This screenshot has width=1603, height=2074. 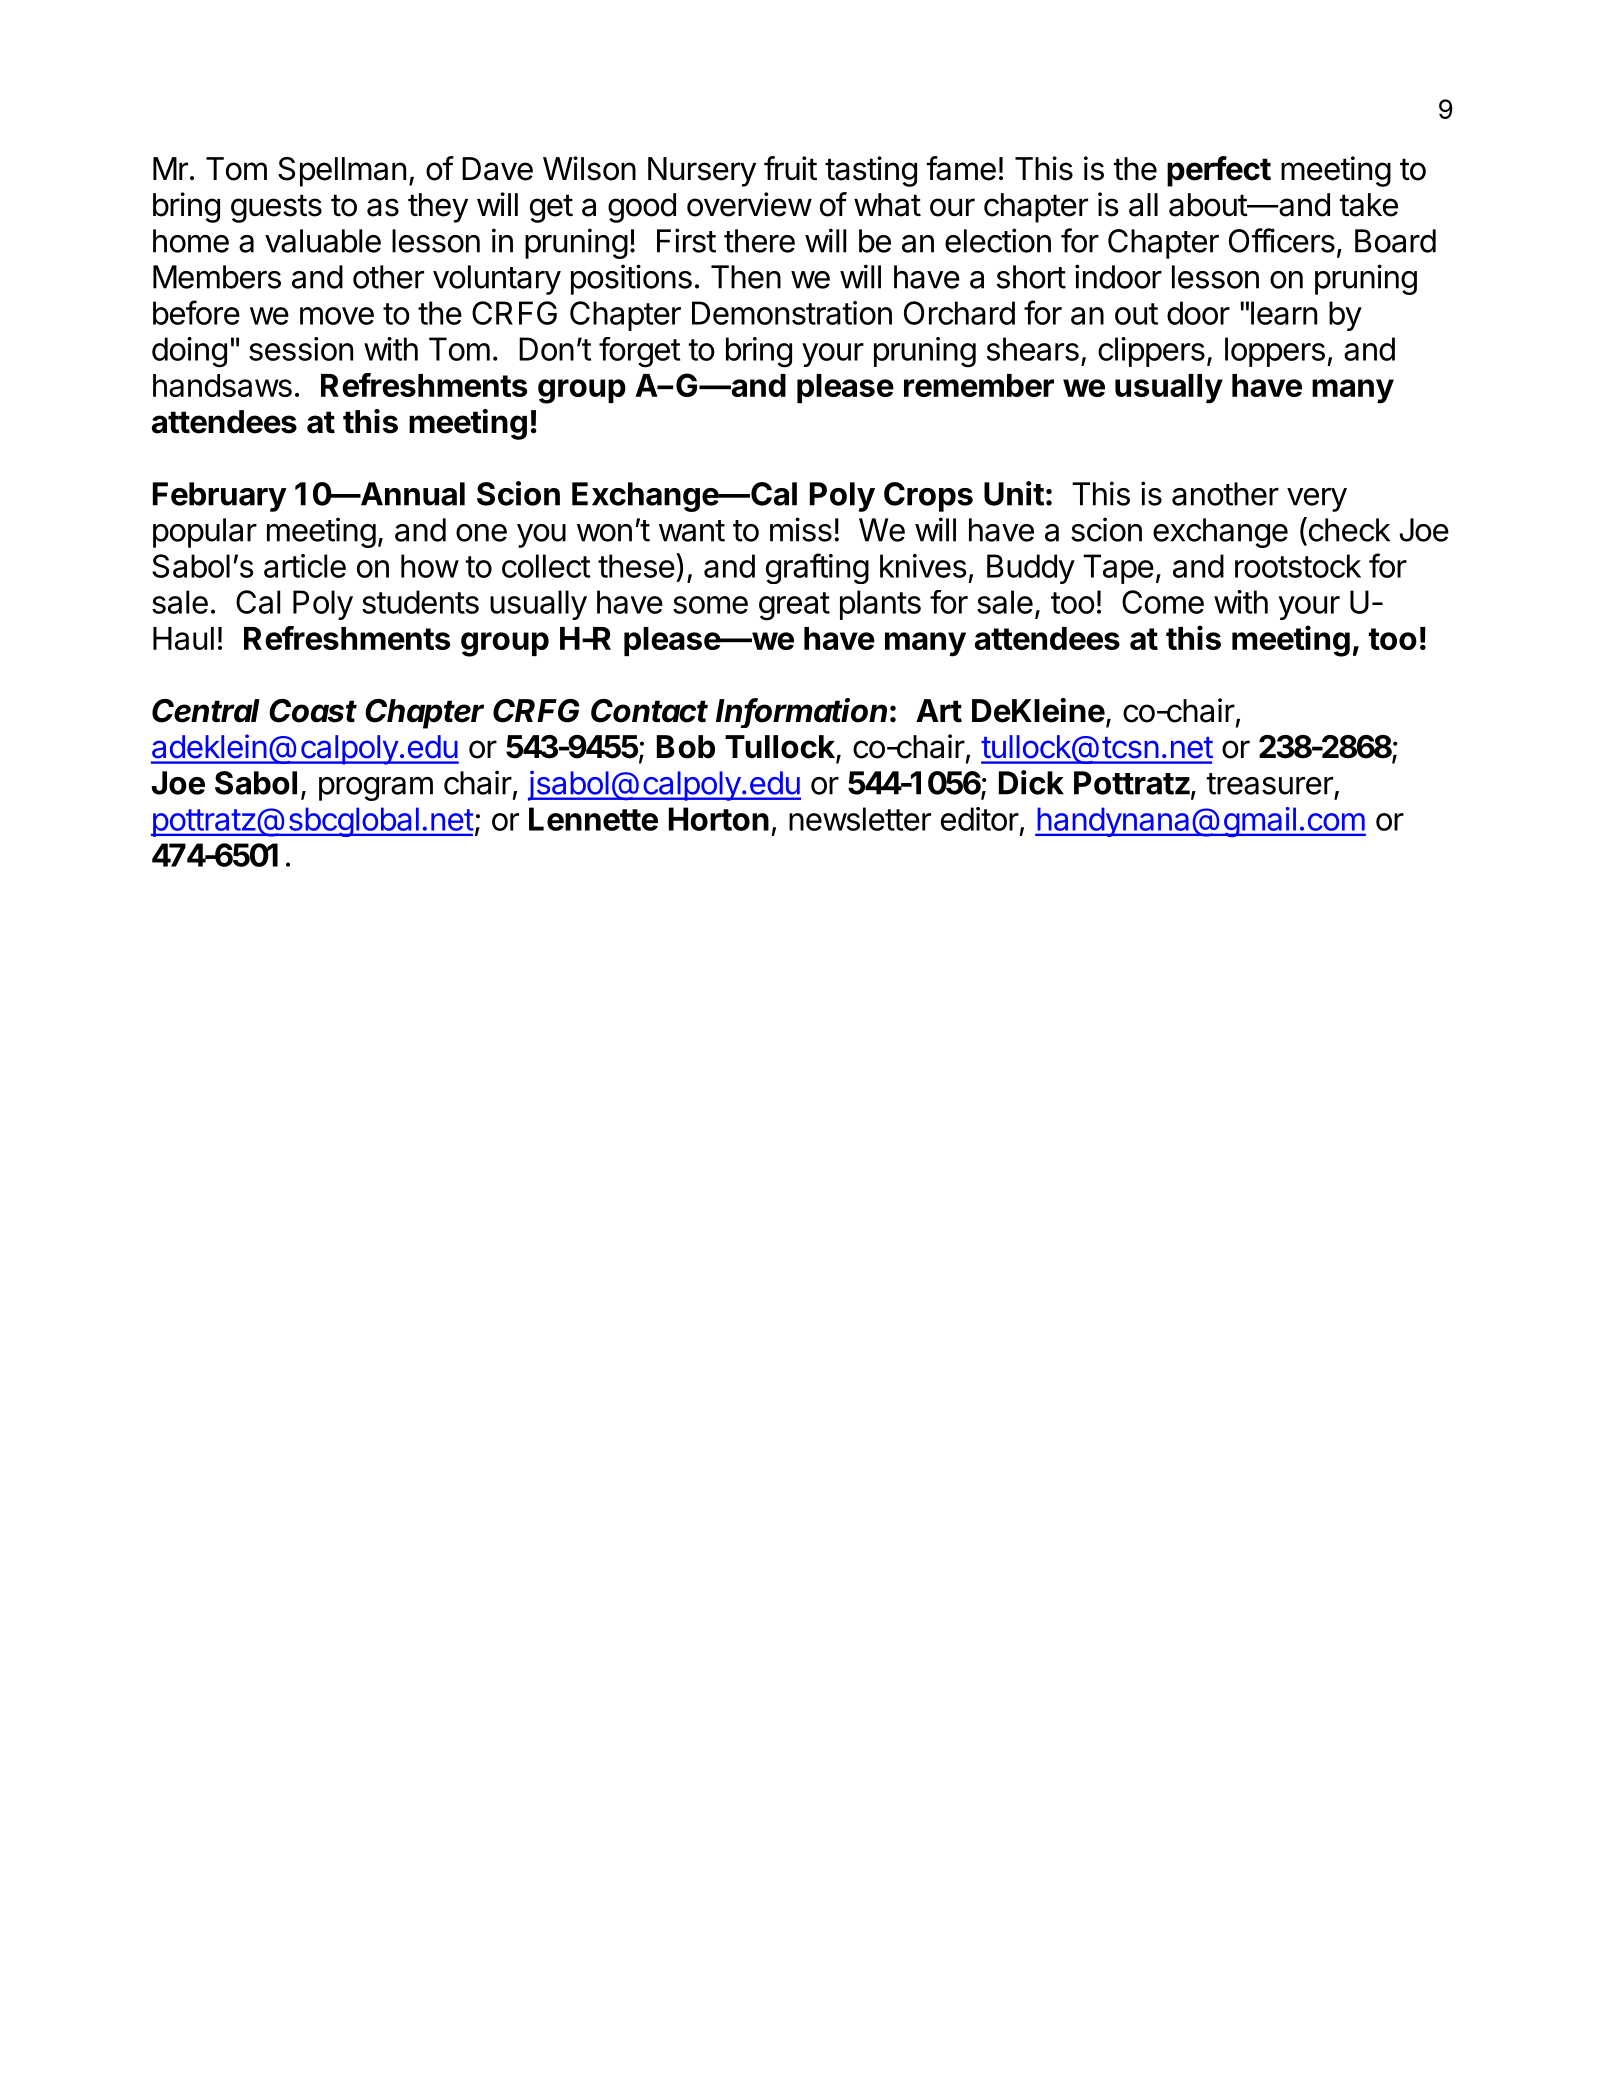 I want to click on guests, so click(x=276, y=208).
